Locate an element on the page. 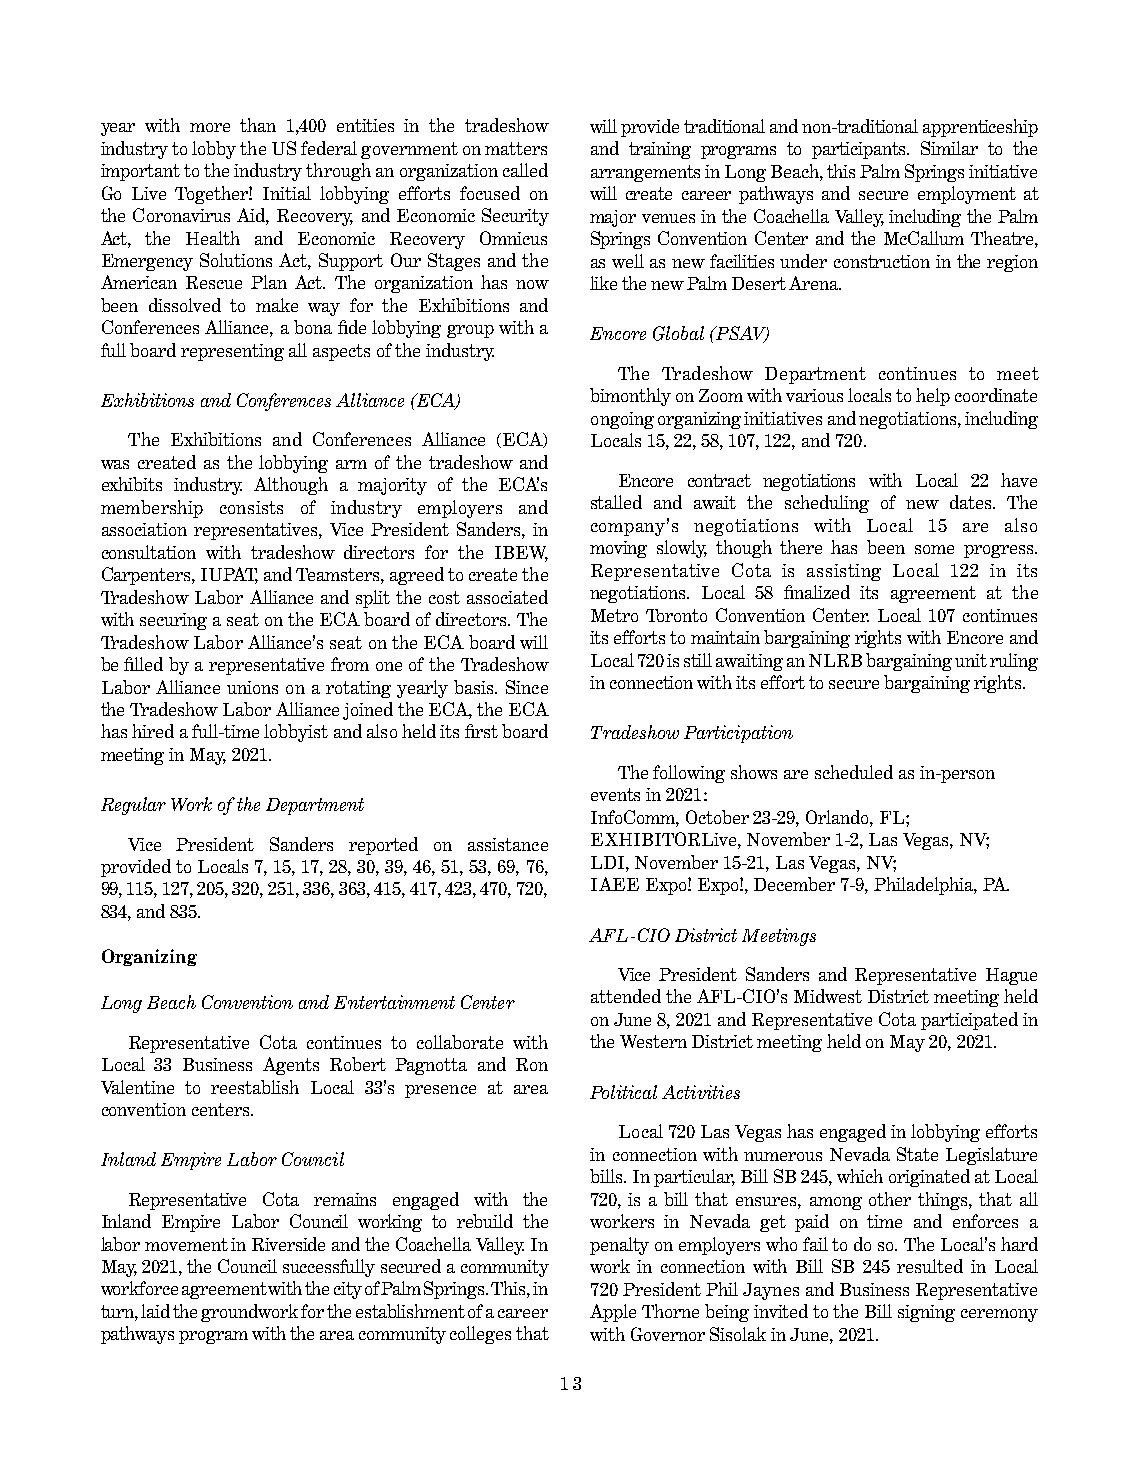 The width and height of the document is (1139, 1474). Since is located at coordinates (527, 687).
